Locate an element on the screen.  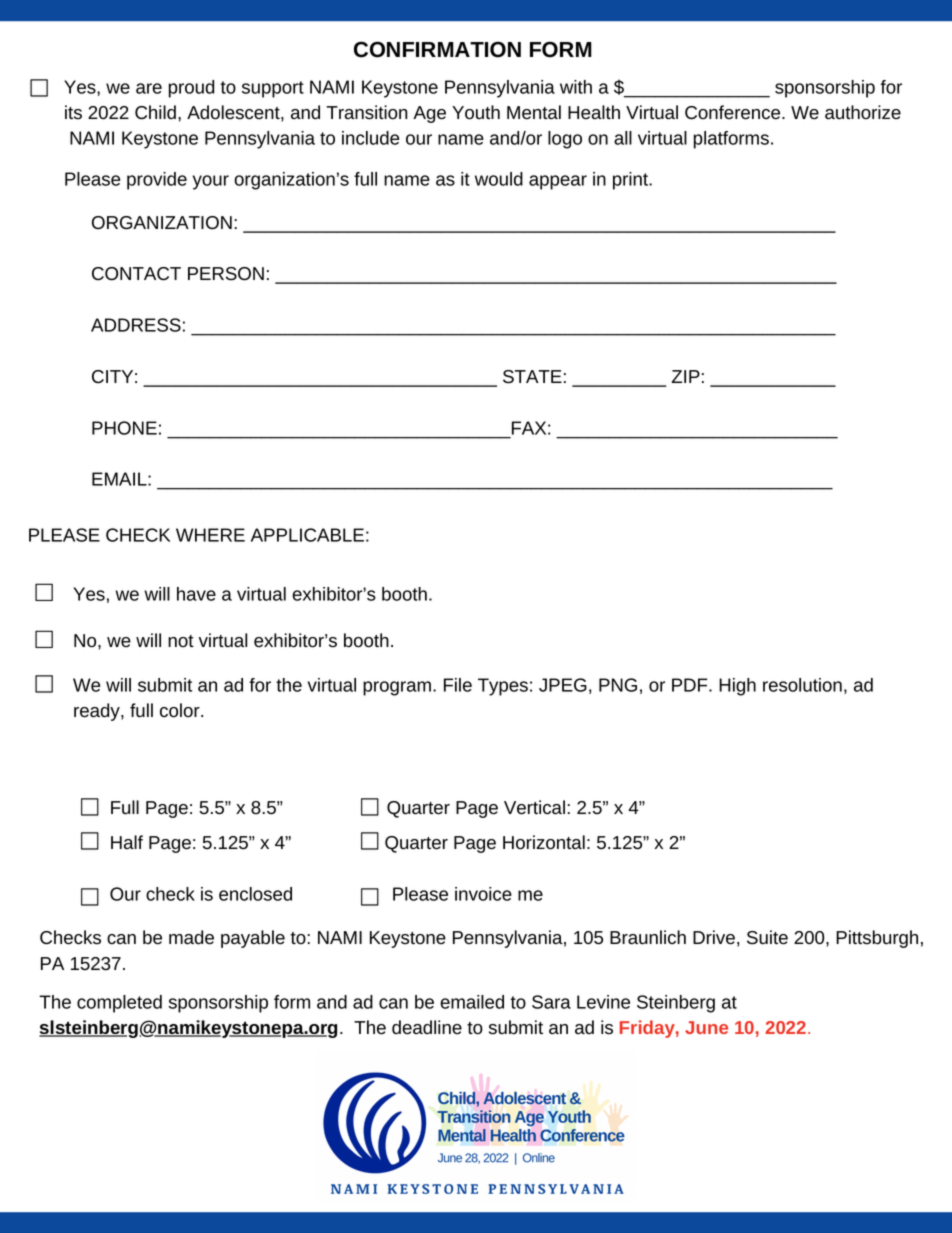
ADDRESS is located at coordinates (136, 325).
